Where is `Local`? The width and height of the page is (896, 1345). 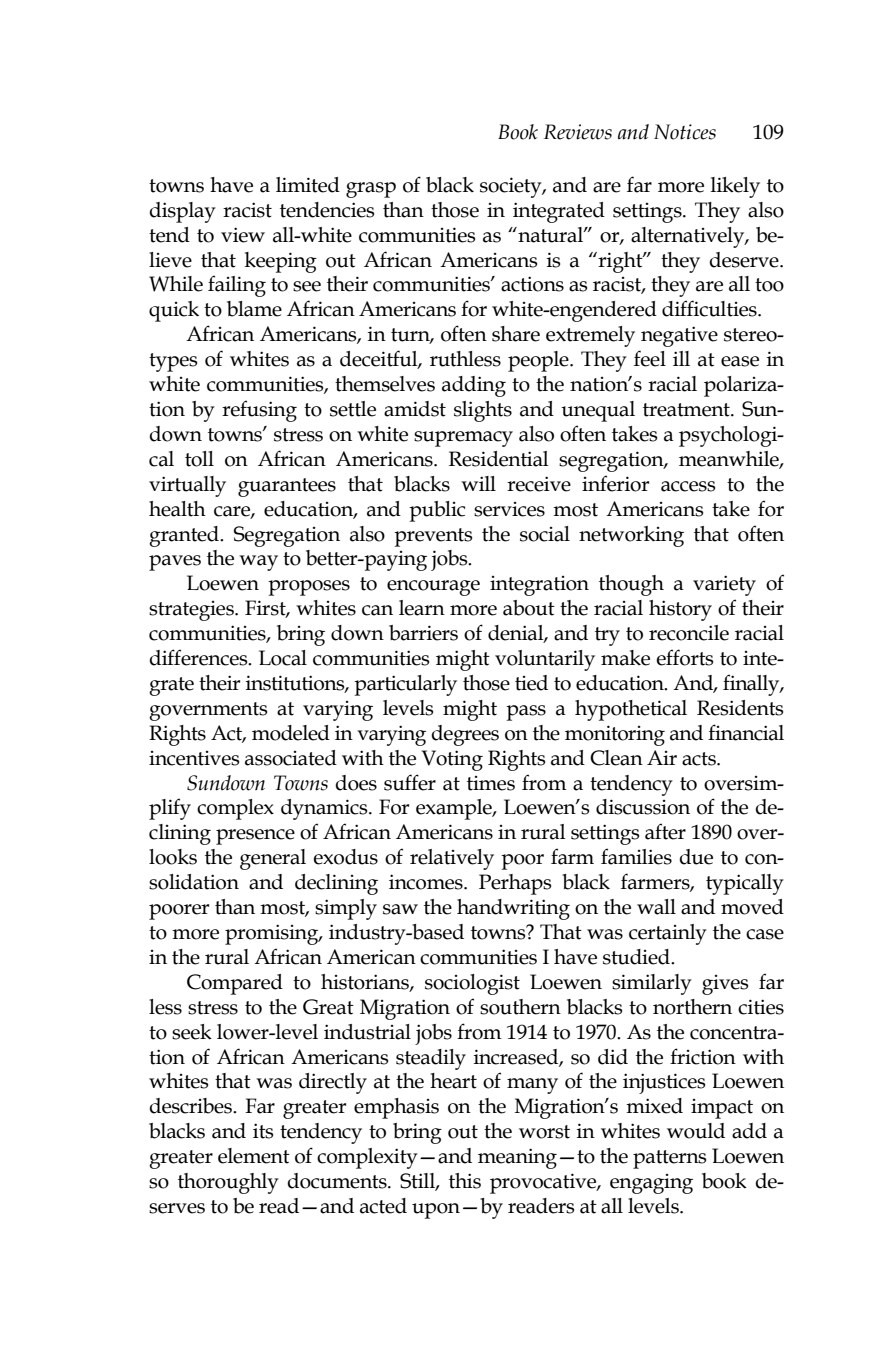
Local is located at coordinates (283, 658).
